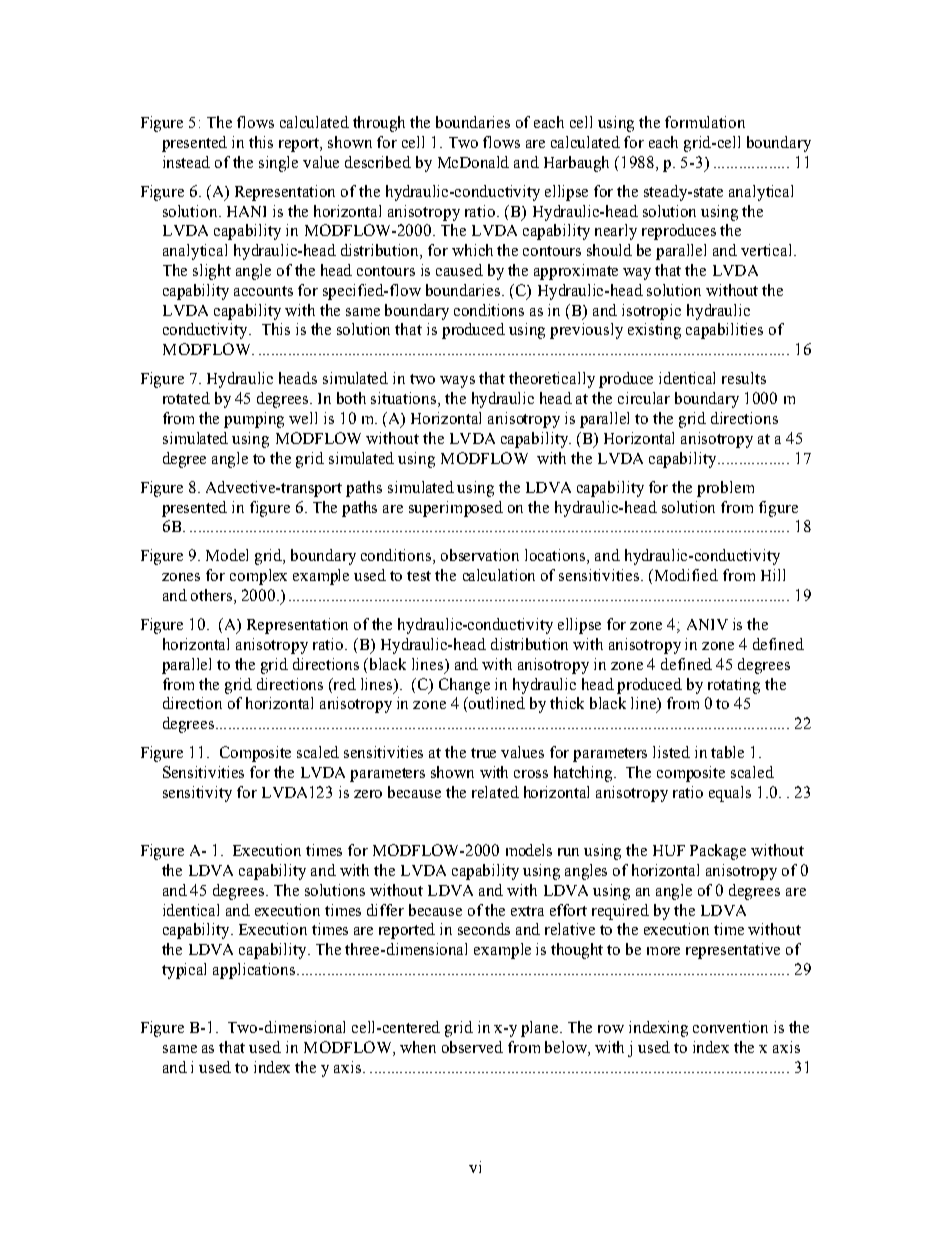 The height and width of the image is (1233, 952). I want to click on Harbaugh, so click(576, 164).
